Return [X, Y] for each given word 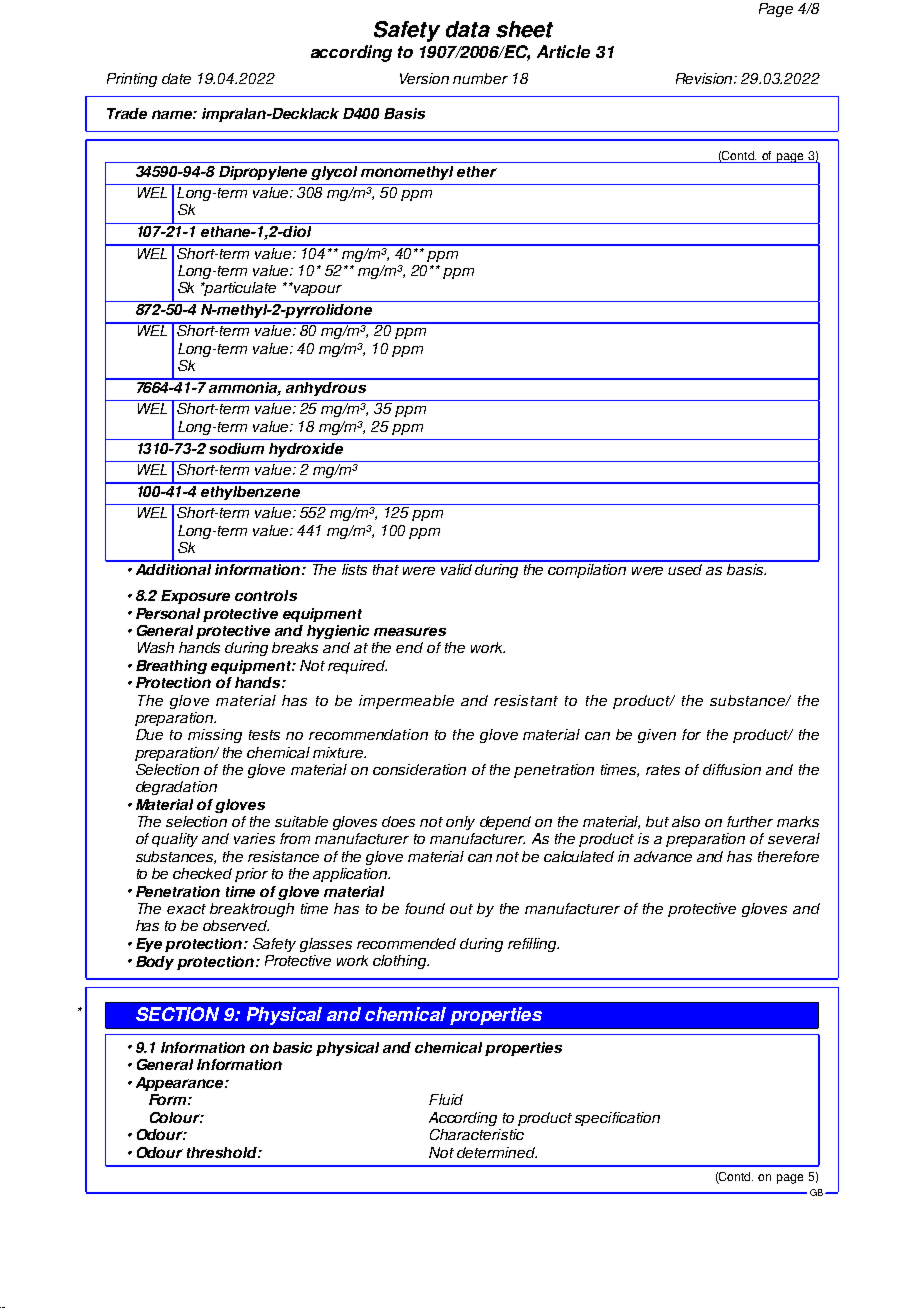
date [176, 78]
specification [617, 1119]
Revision [706, 78]
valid [457, 568]
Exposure [195, 597]
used [686, 568]
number [480, 78]
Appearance [181, 1084]
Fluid [446, 1099]
